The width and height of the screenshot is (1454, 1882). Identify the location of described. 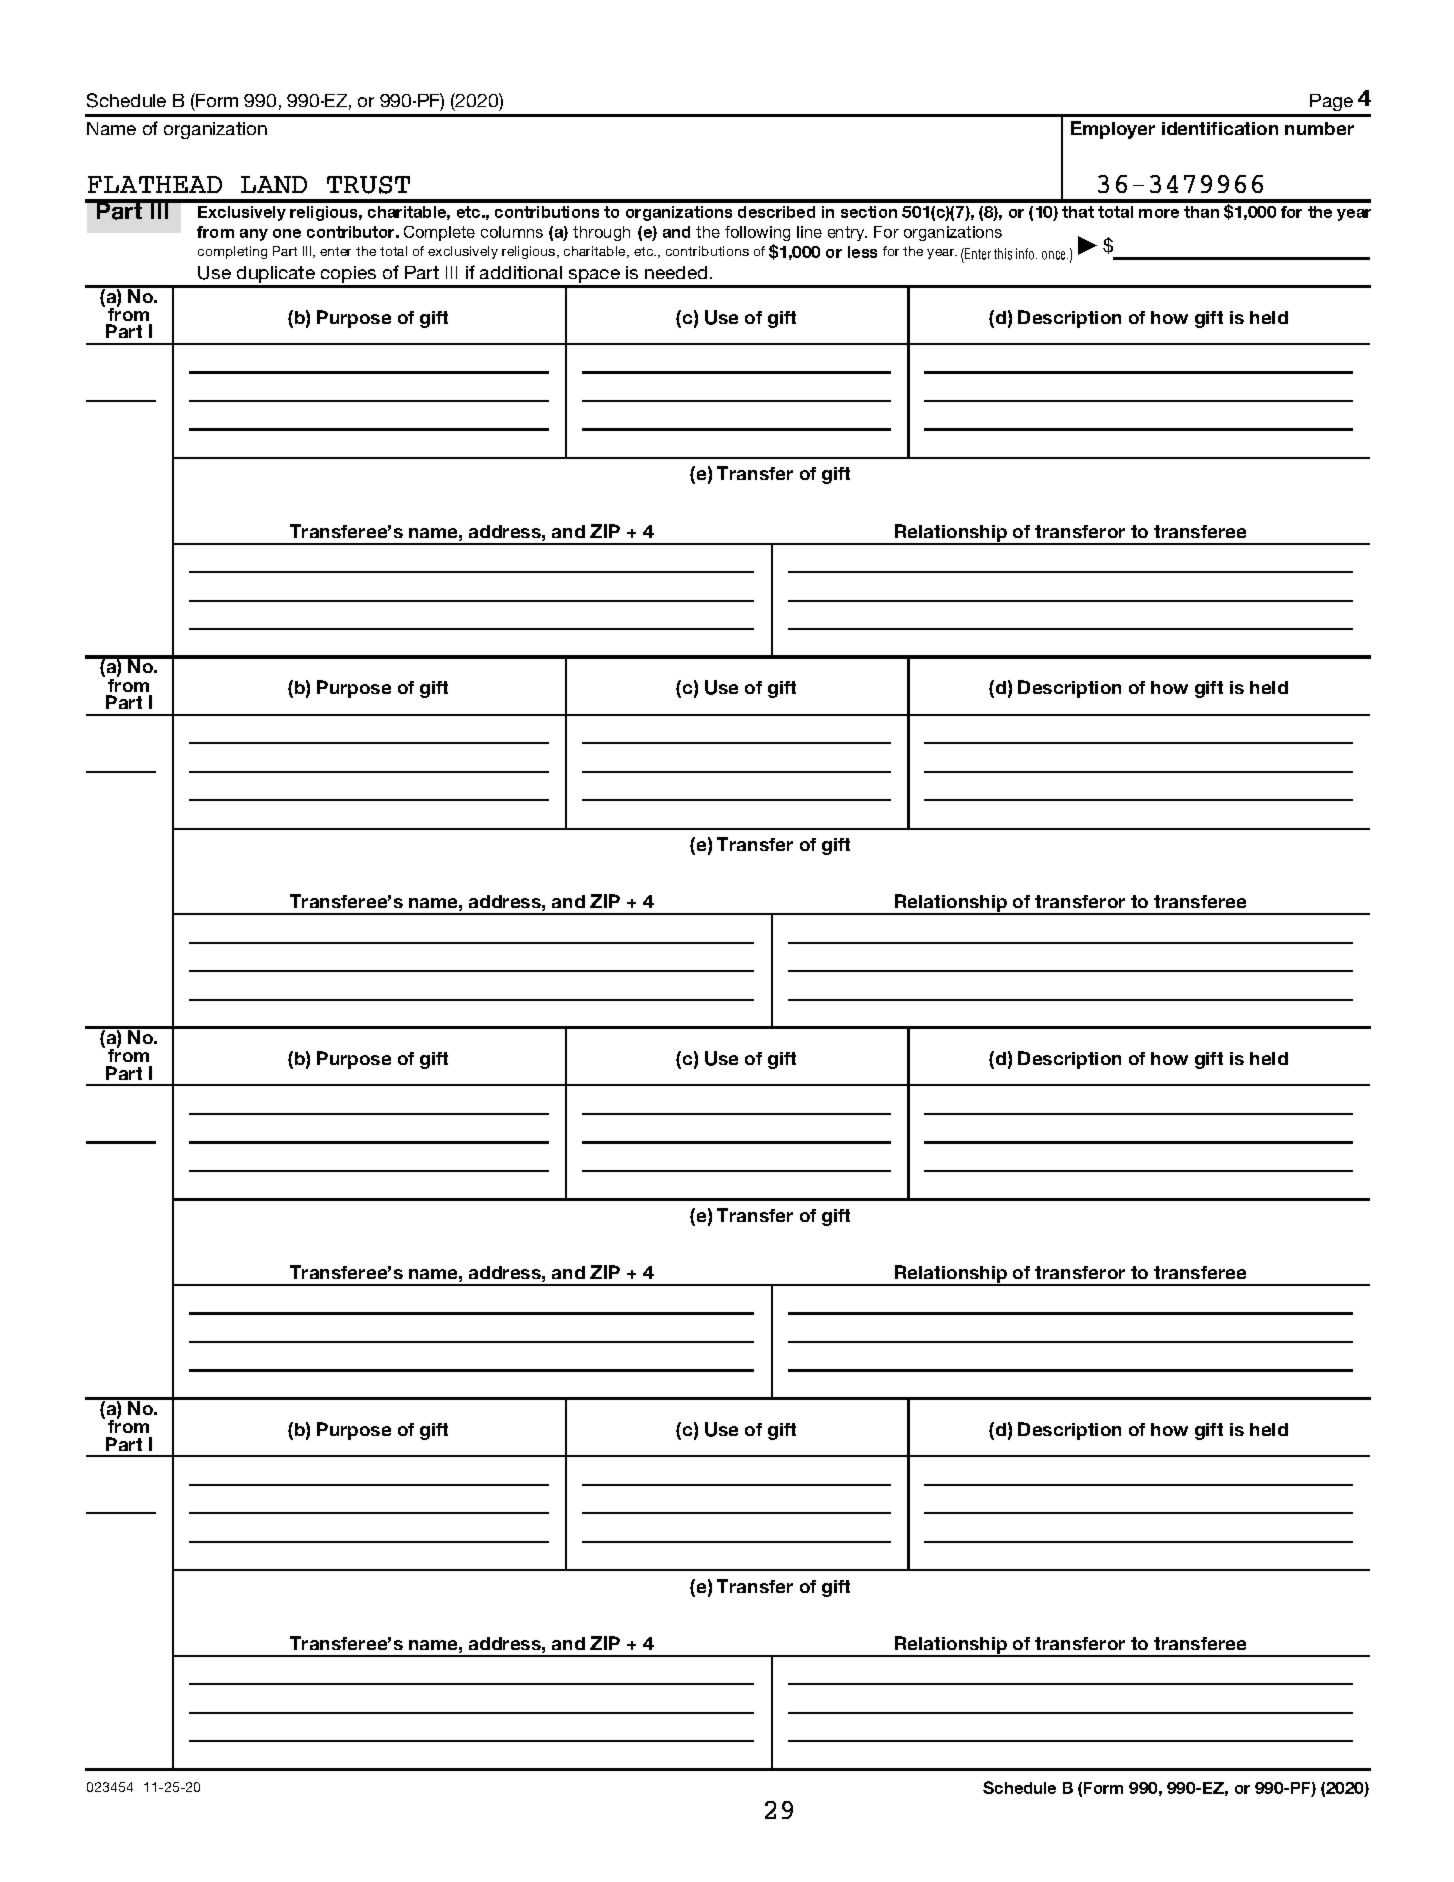
(776, 212).
